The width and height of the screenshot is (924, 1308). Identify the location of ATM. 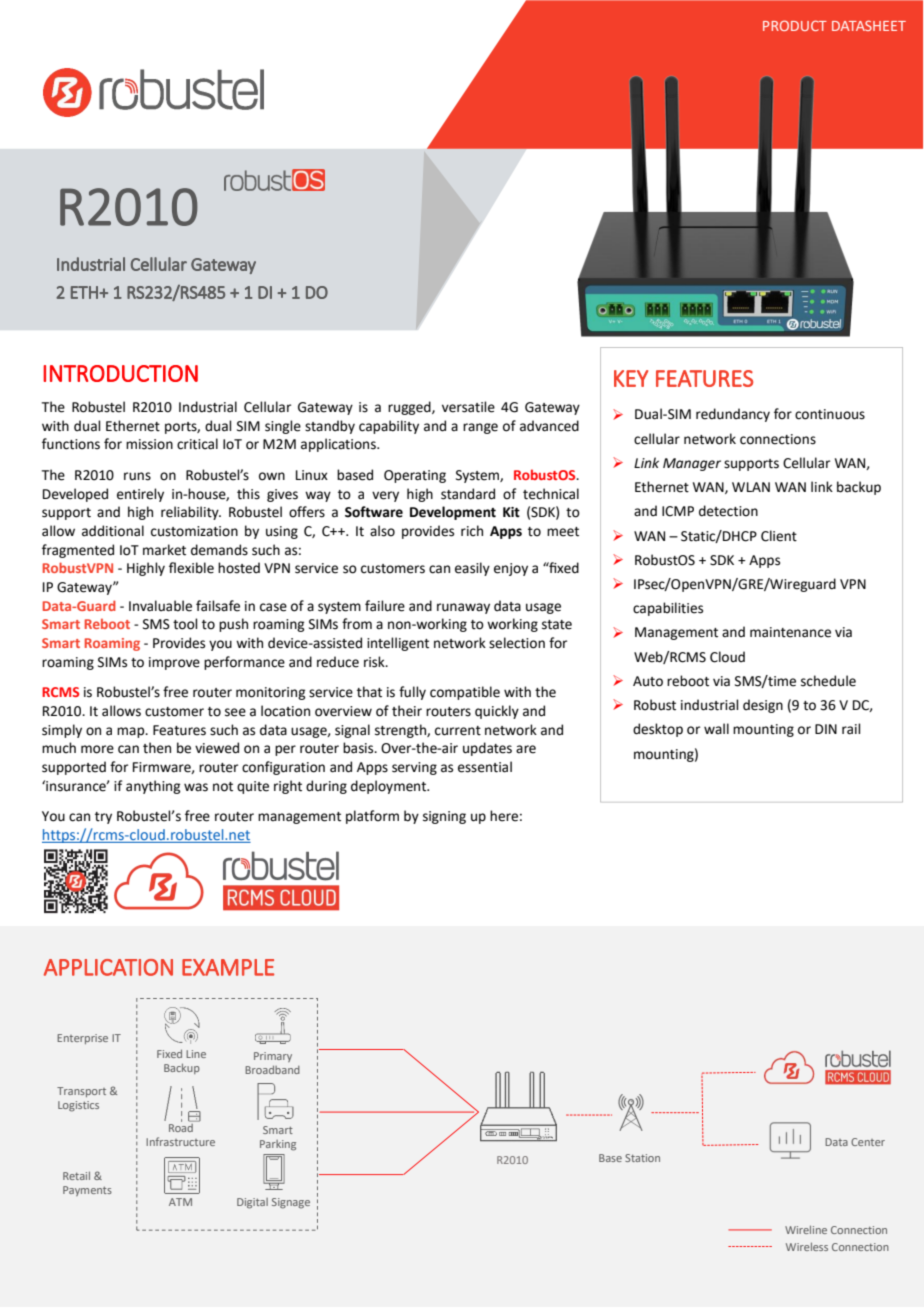
(180, 1202).
